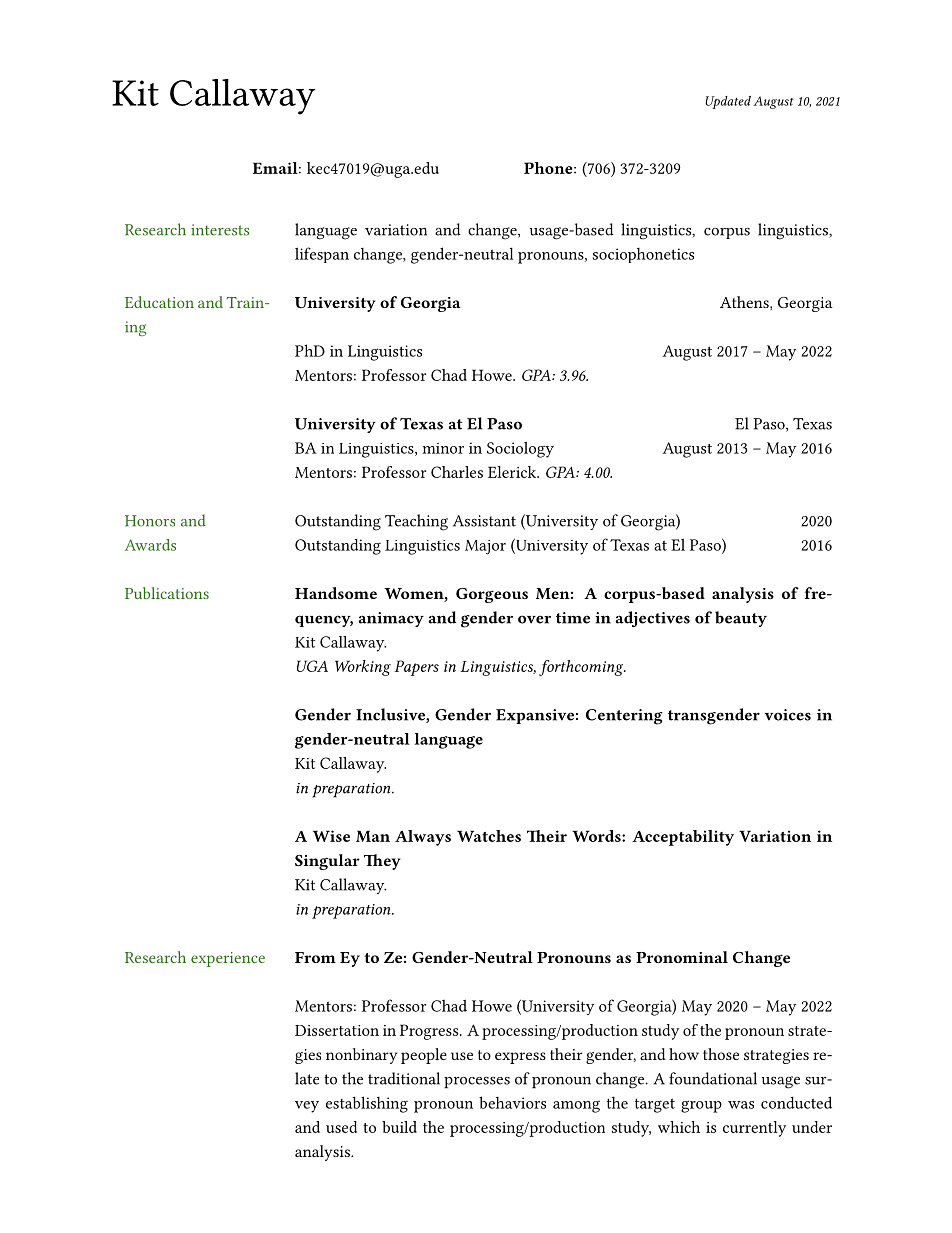  What do you see at coordinates (341, 1127) in the screenshot?
I see `used` at bounding box center [341, 1127].
